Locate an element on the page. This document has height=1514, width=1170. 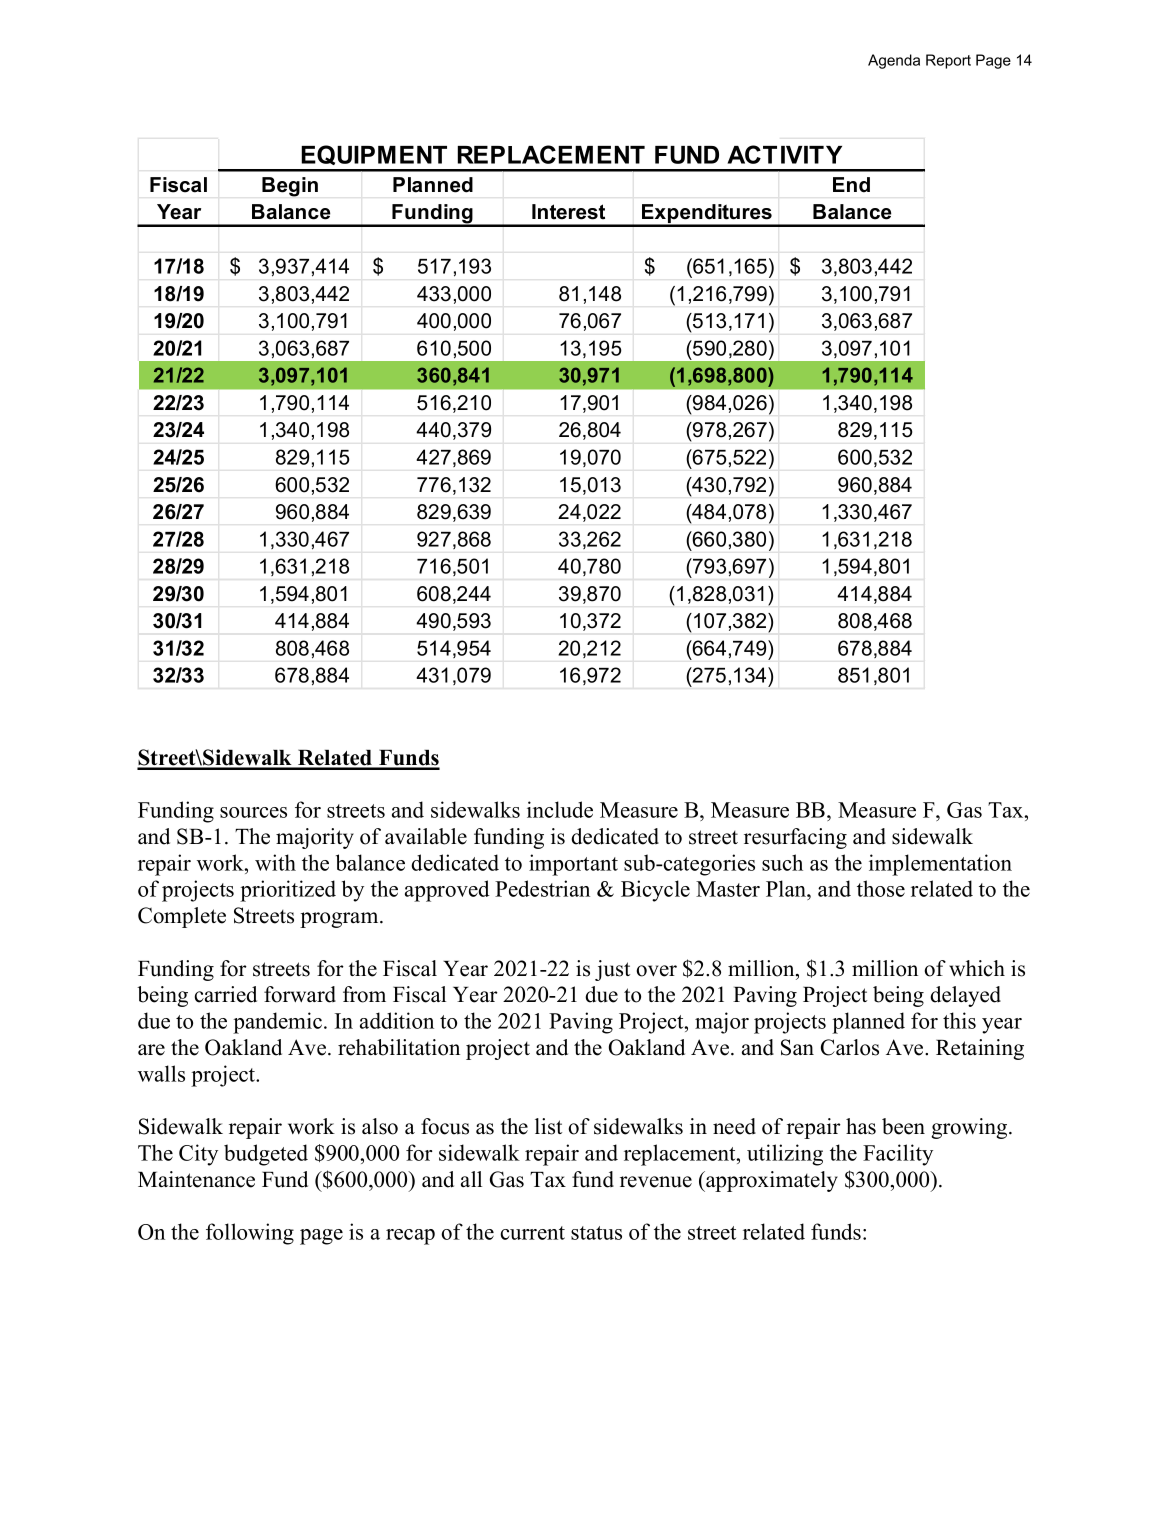
Agenda is located at coordinates (894, 61).
